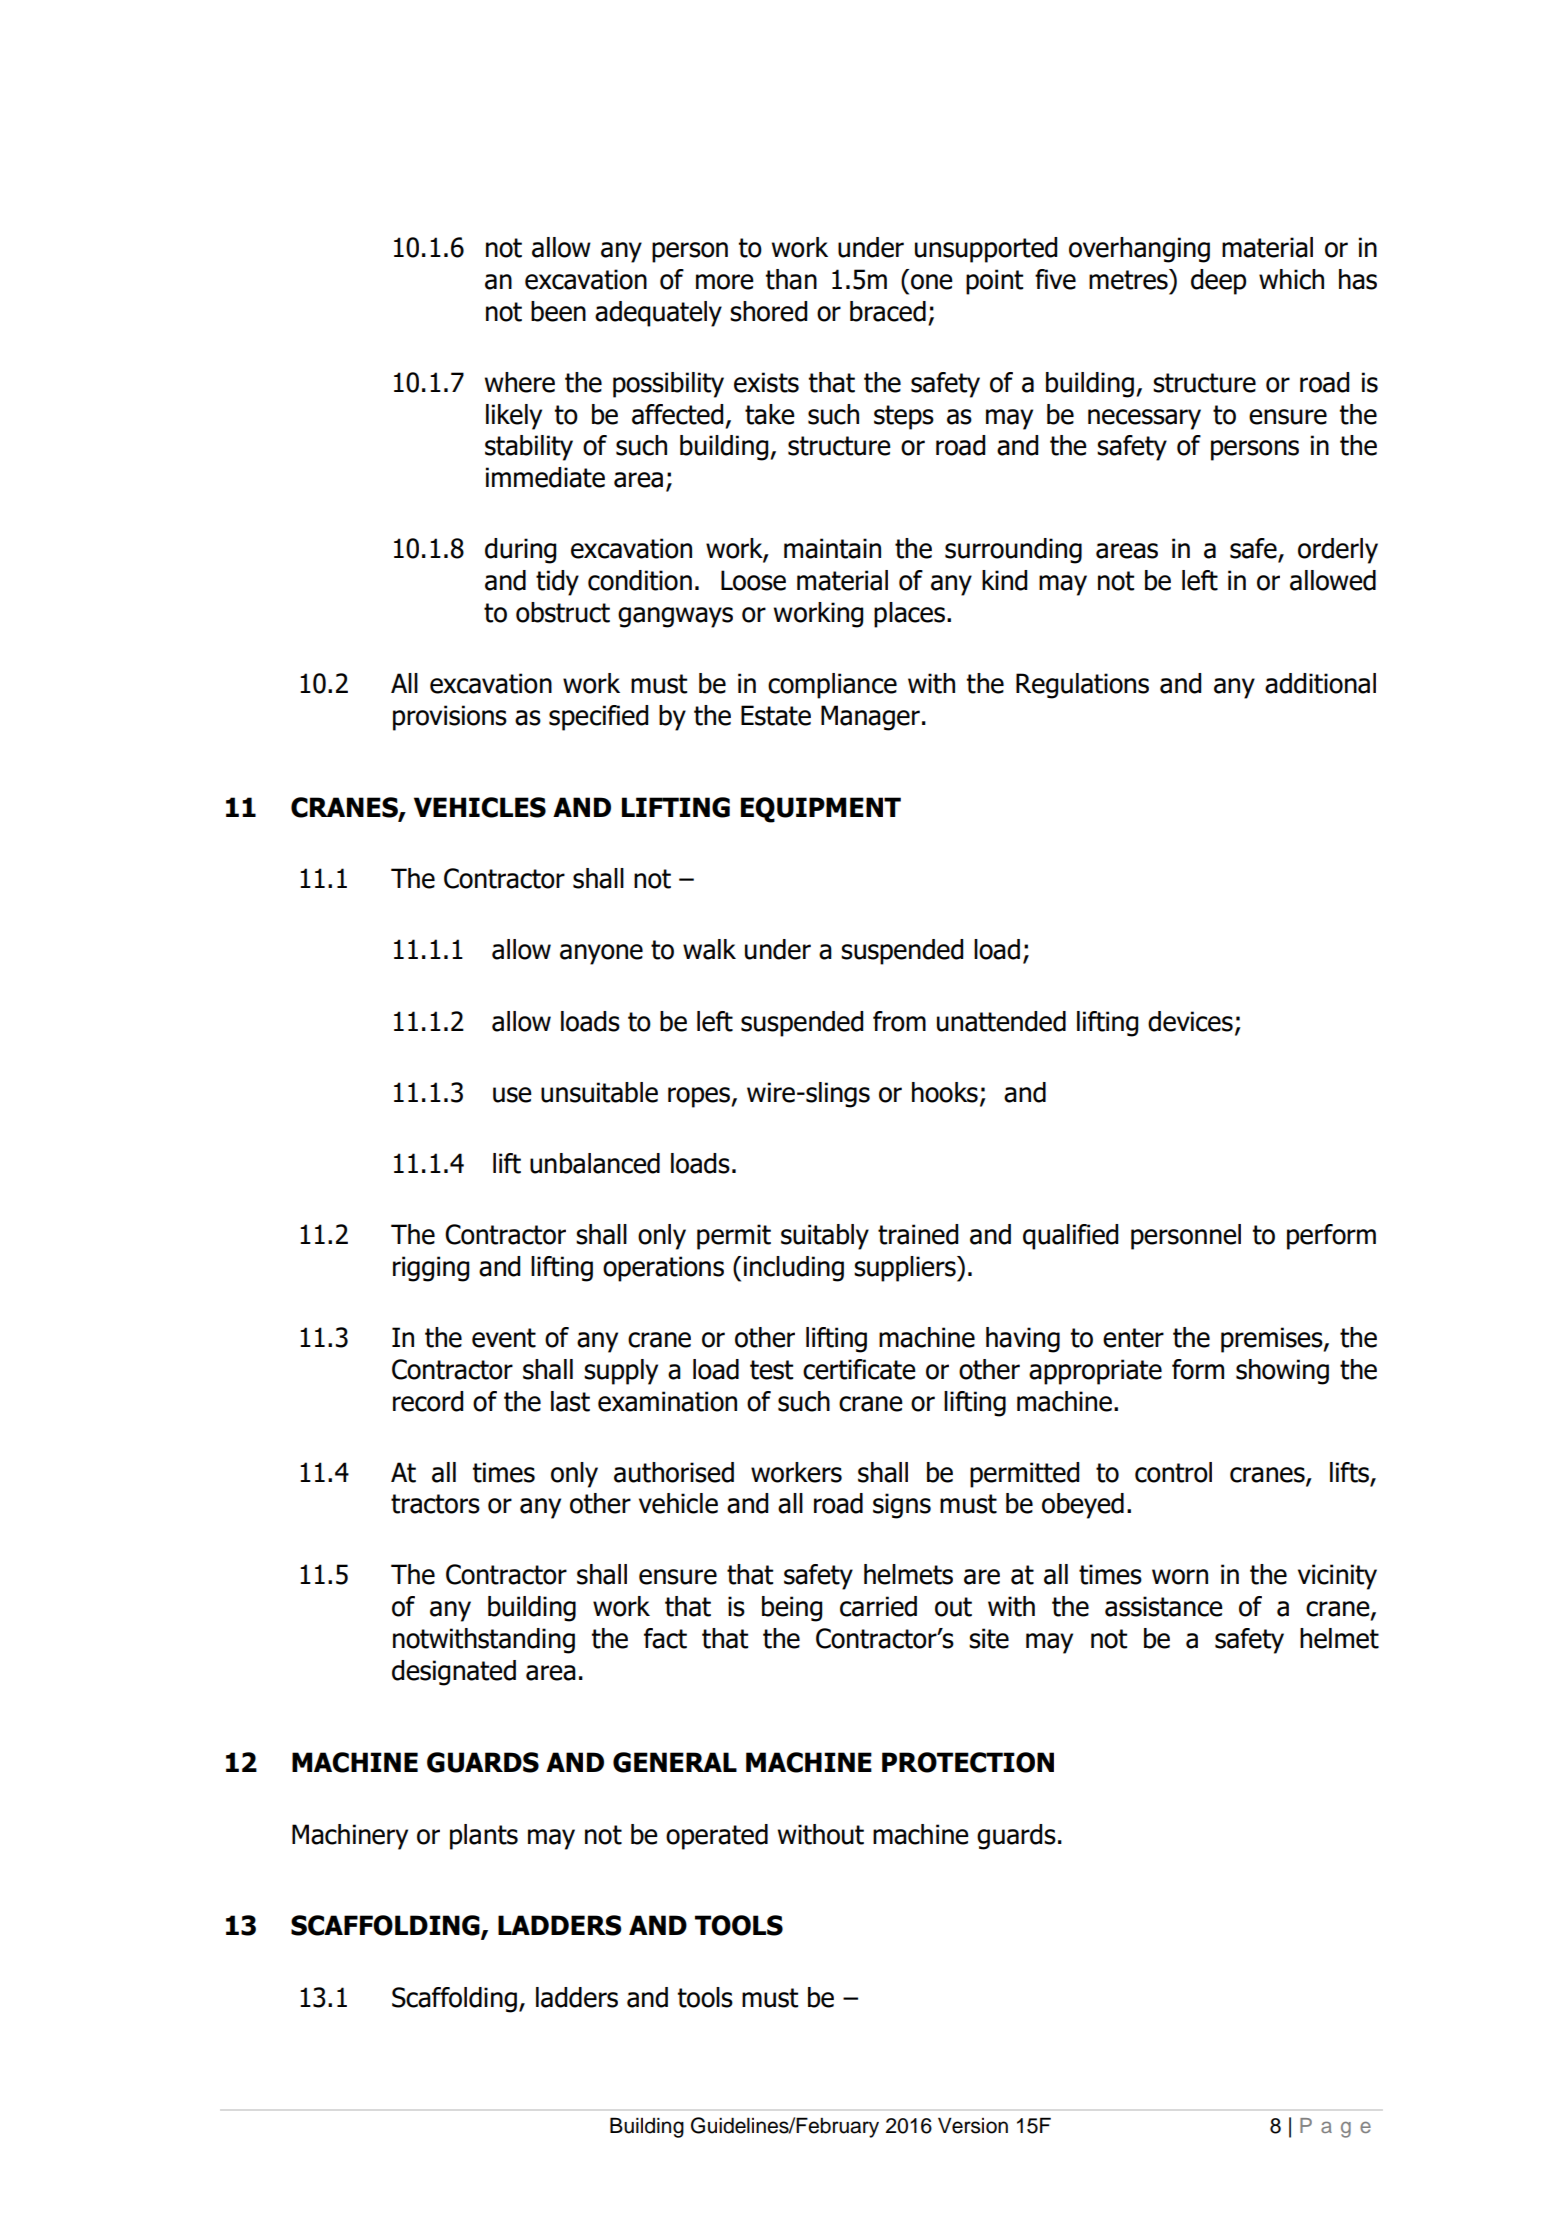 The width and height of the image is (1565, 2214). What do you see at coordinates (878, 1606) in the image?
I see `carried` at bounding box center [878, 1606].
